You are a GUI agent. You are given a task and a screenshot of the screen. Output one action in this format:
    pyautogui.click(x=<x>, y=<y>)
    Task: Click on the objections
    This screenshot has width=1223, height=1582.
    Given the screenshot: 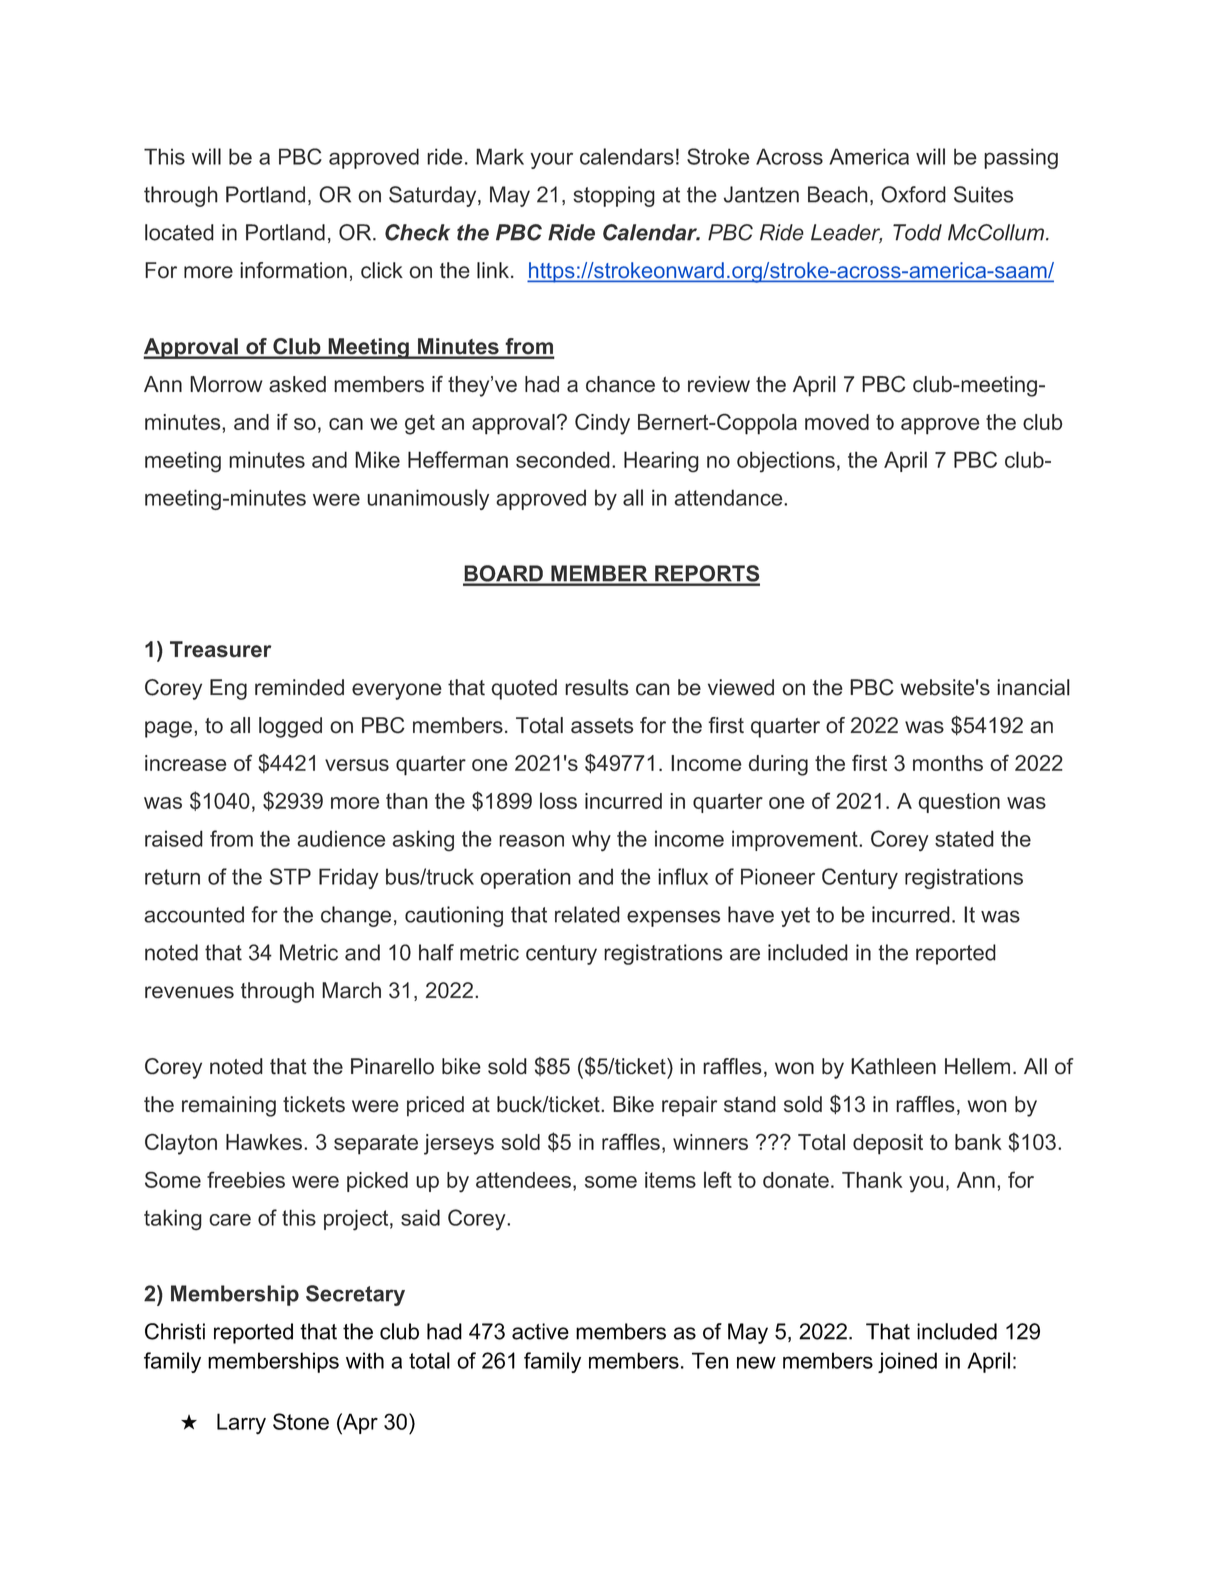 What is the action you would take?
    pyautogui.click(x=786, y=462)
